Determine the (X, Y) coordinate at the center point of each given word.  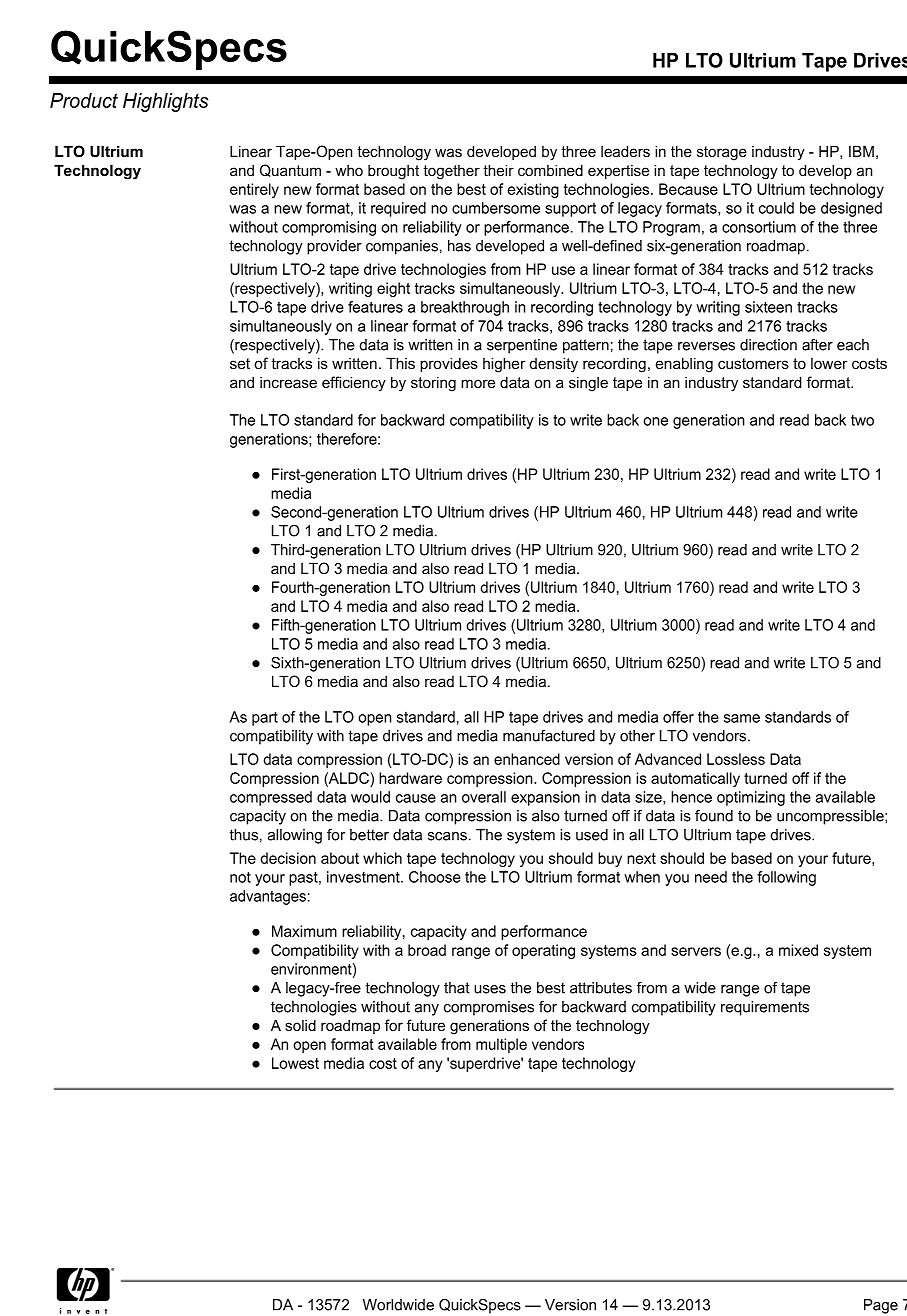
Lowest (295, 1063)
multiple (501, 1045)
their (498, 170)
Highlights (165, 102)
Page (881, 1306)
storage (722, 153)
